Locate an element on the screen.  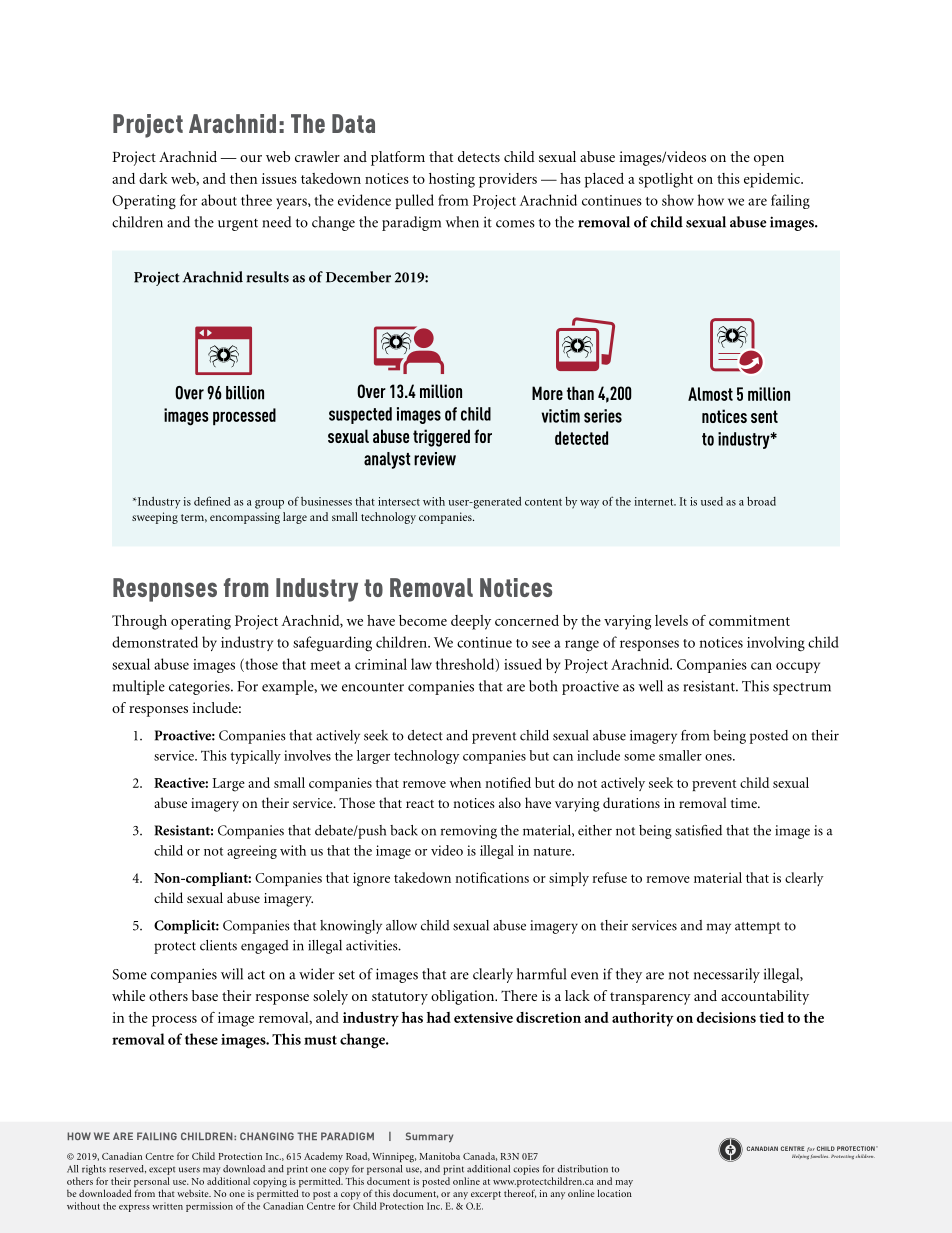
involving is located at coordinates (776, 644).
